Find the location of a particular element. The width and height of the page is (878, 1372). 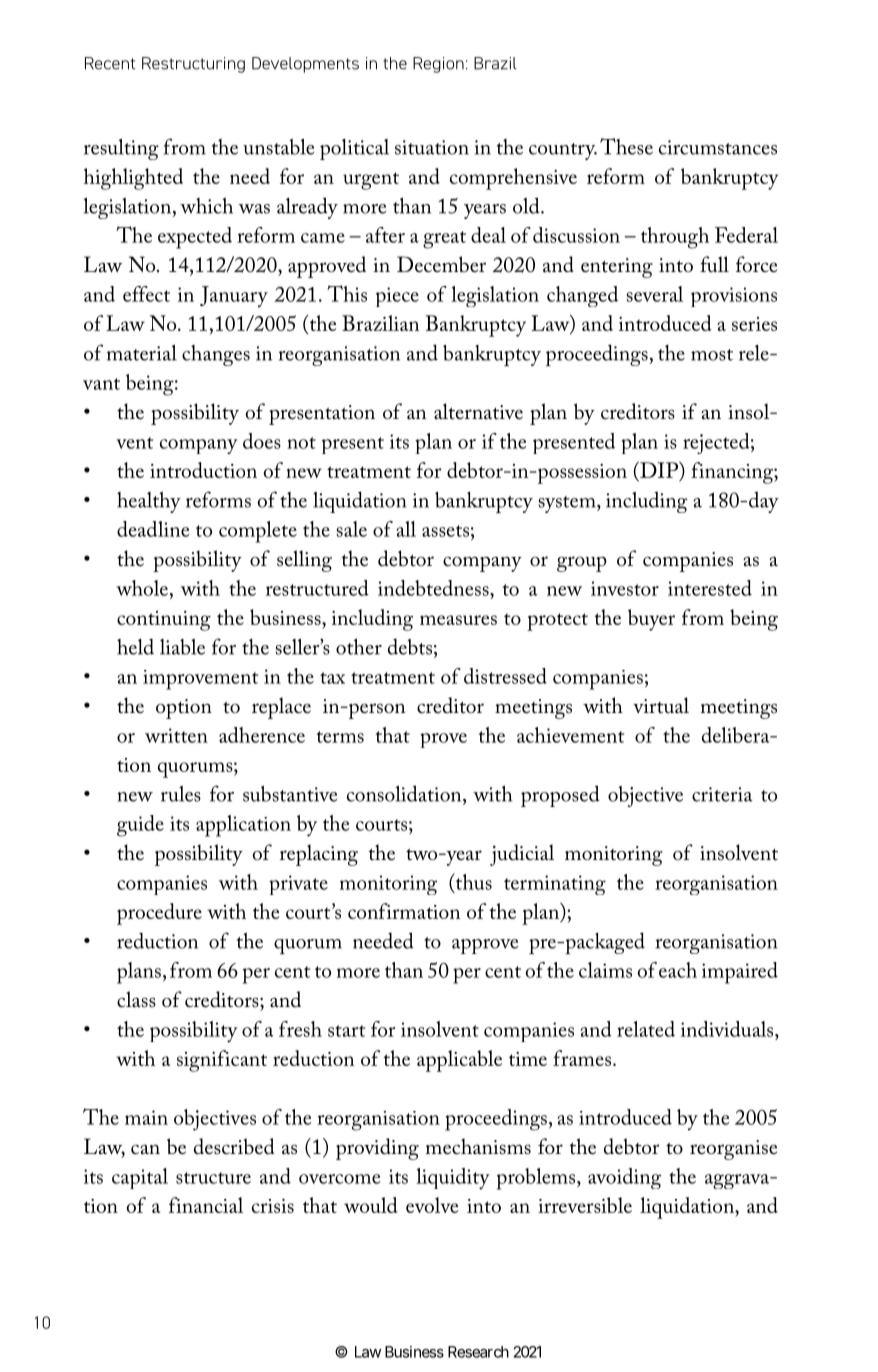

debts is located at coordinates (410, 646).
